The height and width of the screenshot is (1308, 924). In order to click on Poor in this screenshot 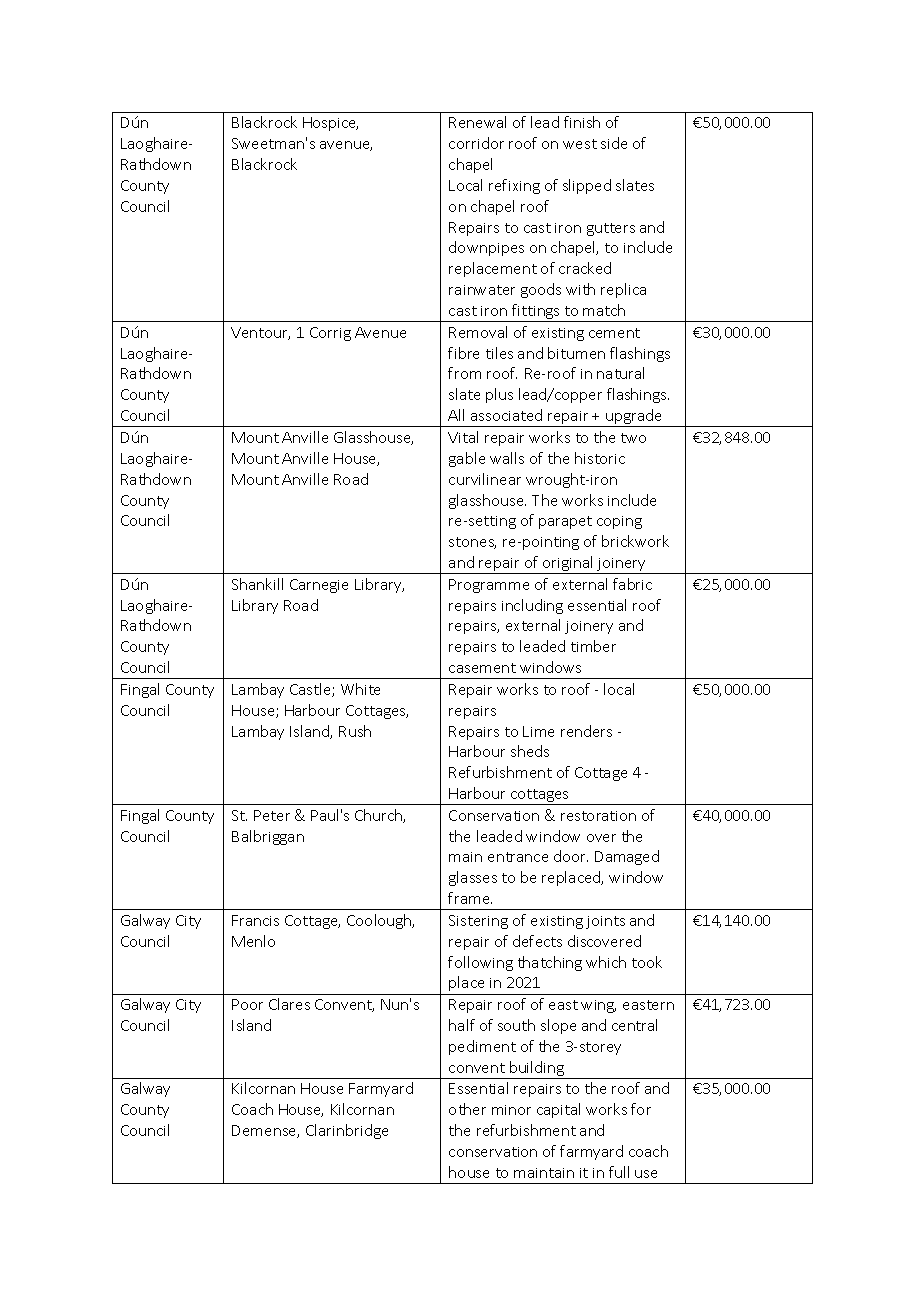, I will do `click(247, 1004)`.
